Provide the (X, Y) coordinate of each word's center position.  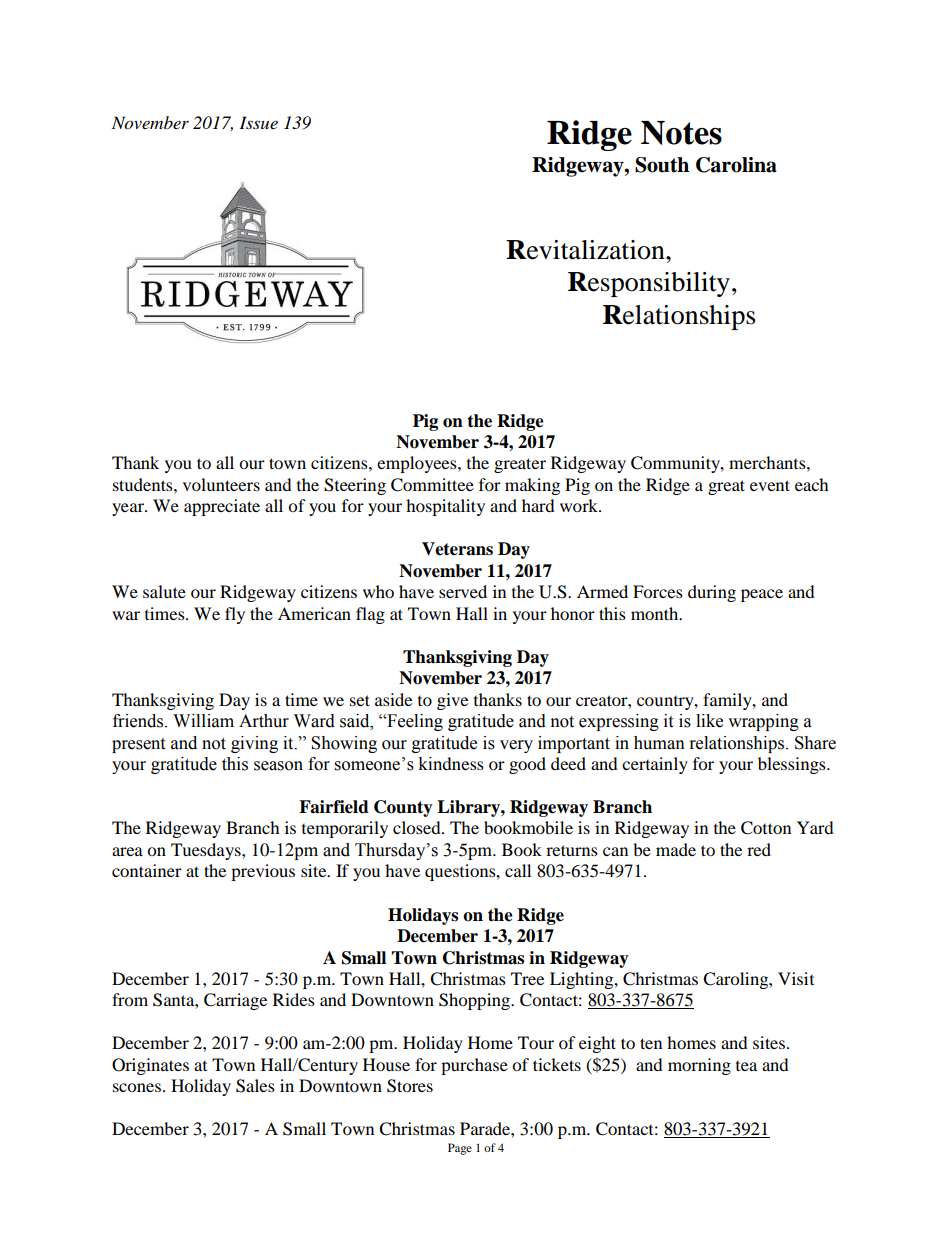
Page (460, 1149)
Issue (258, 122)
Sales (255, 1086)
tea (746, 1066)
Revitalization (586, 250)
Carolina (736, 165)
